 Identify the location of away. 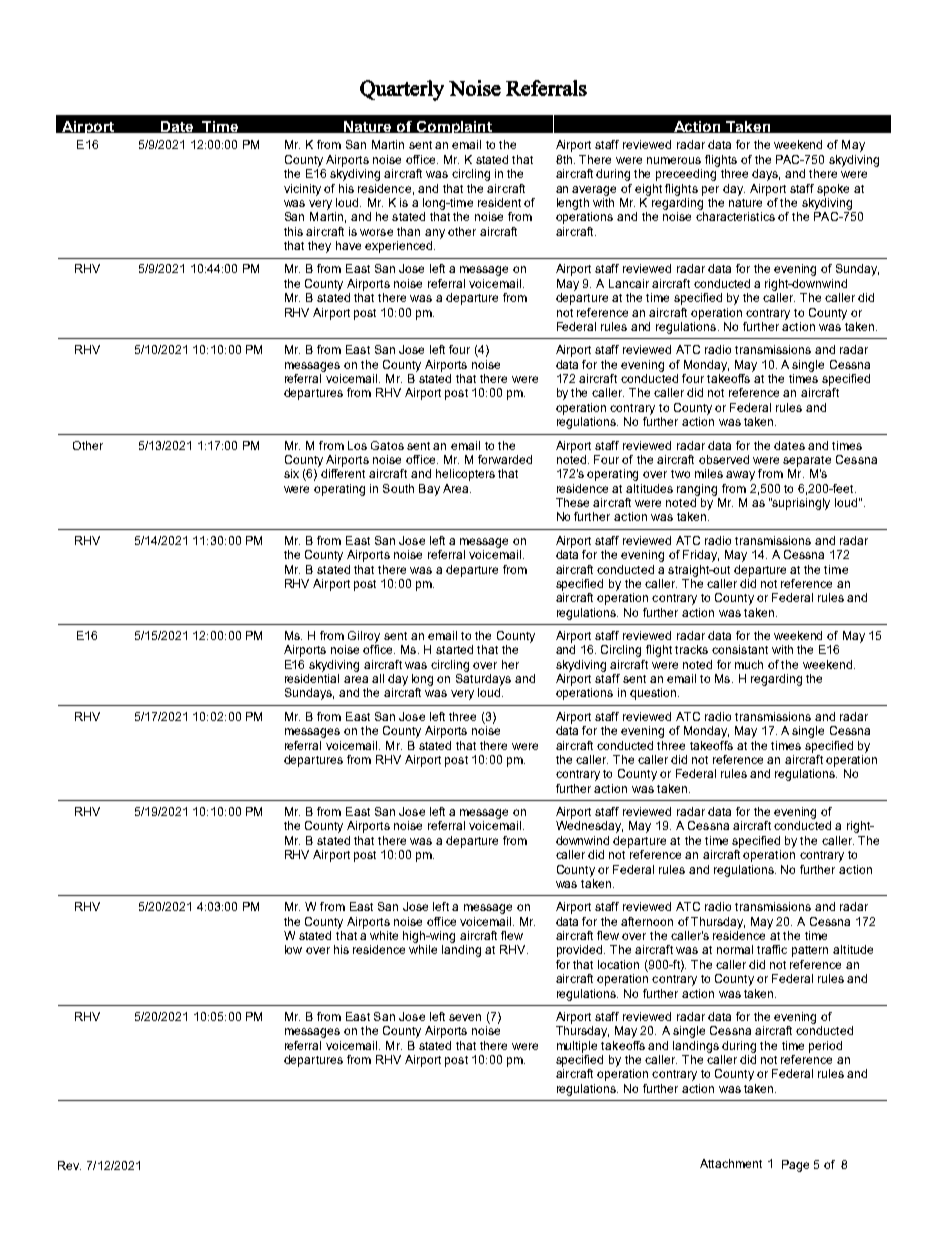
(740, 476).
